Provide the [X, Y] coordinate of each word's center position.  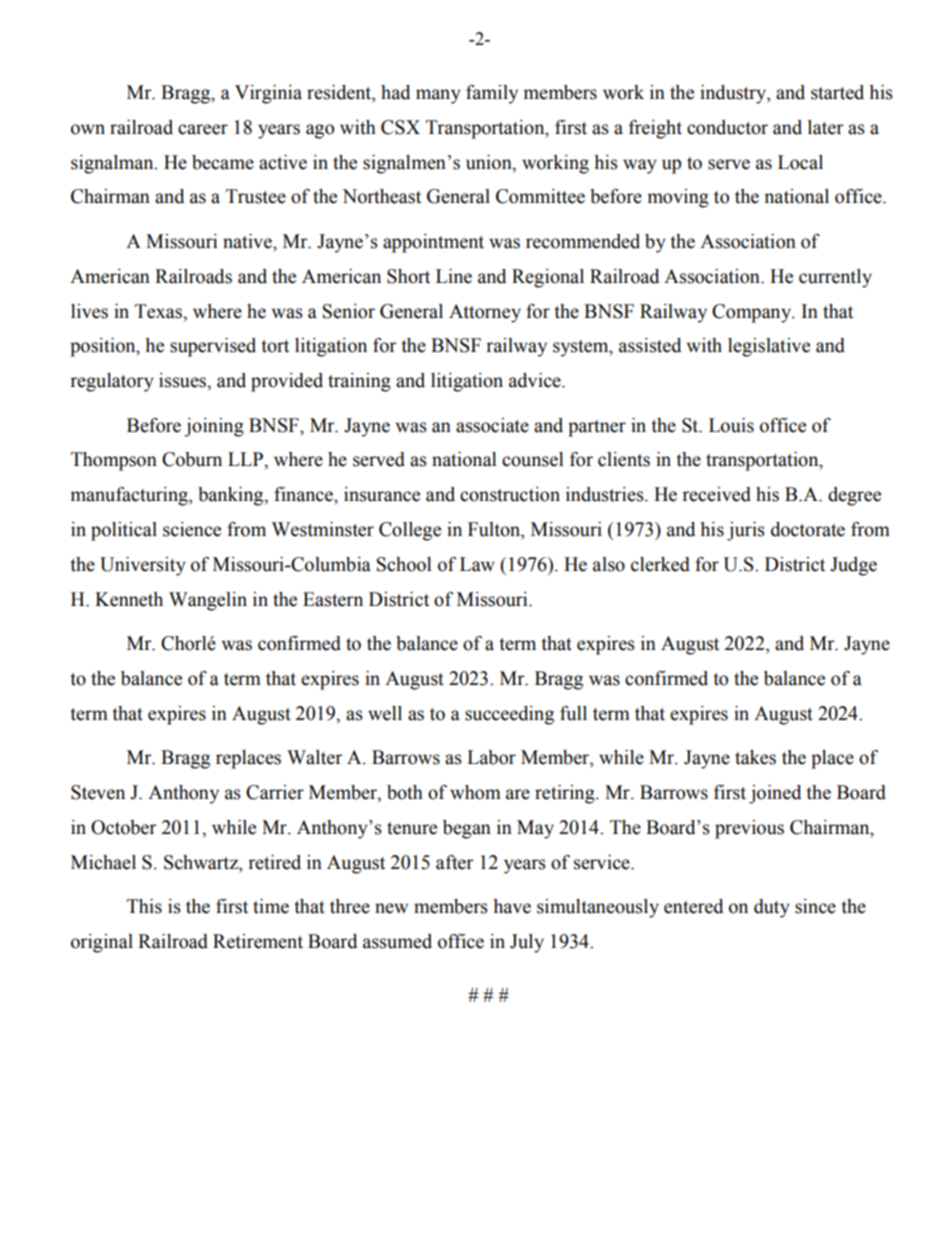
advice [536, 380]
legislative [769, 347]
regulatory [112, 382]
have [512, 906]
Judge [853, 566]
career [203, 129]
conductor [727, 127]
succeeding [509, 715]
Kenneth [129, 599]
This [144, 906]
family [492, 94]
